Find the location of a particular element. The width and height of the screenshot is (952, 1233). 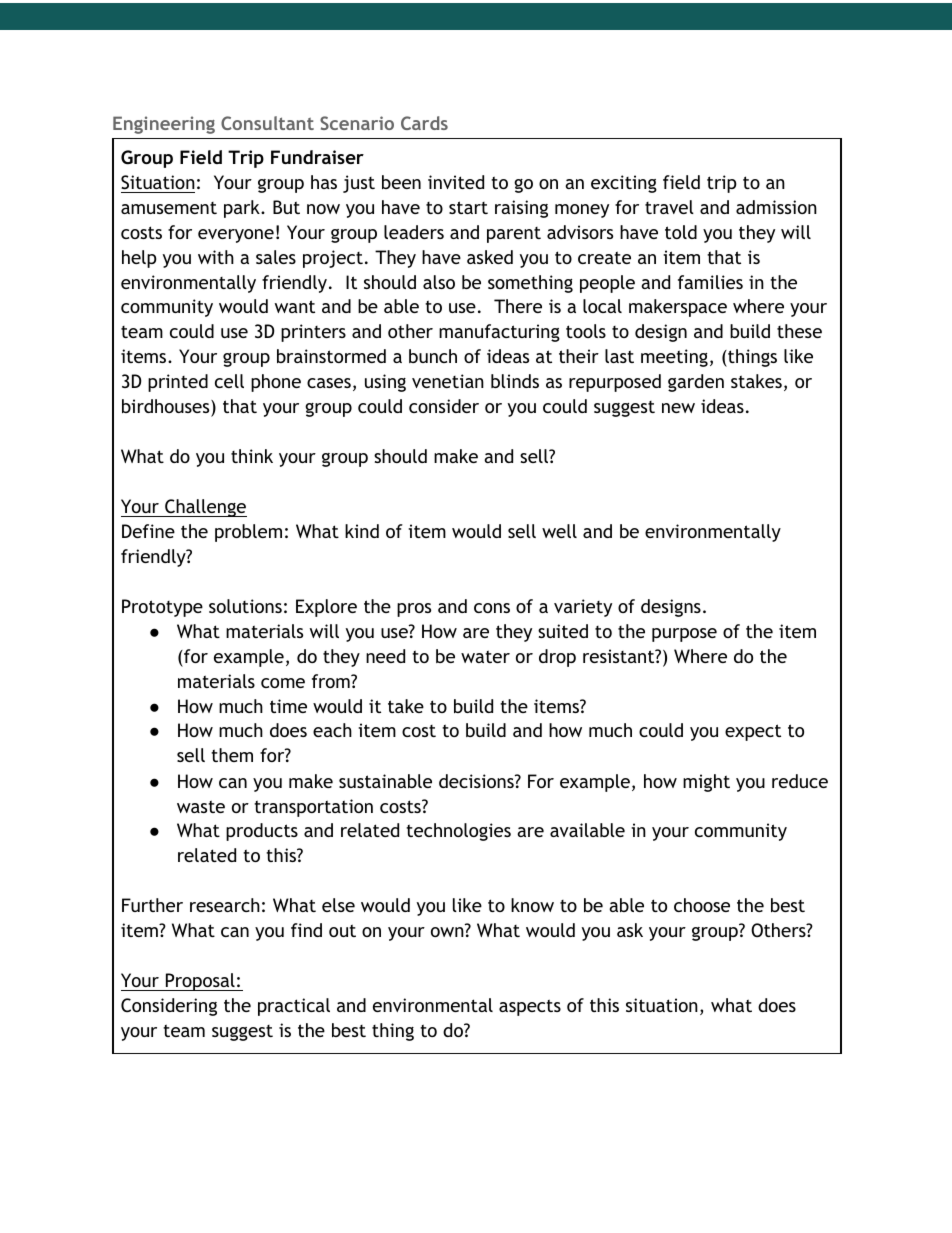

technologies is located at coordinates (458, 832).
